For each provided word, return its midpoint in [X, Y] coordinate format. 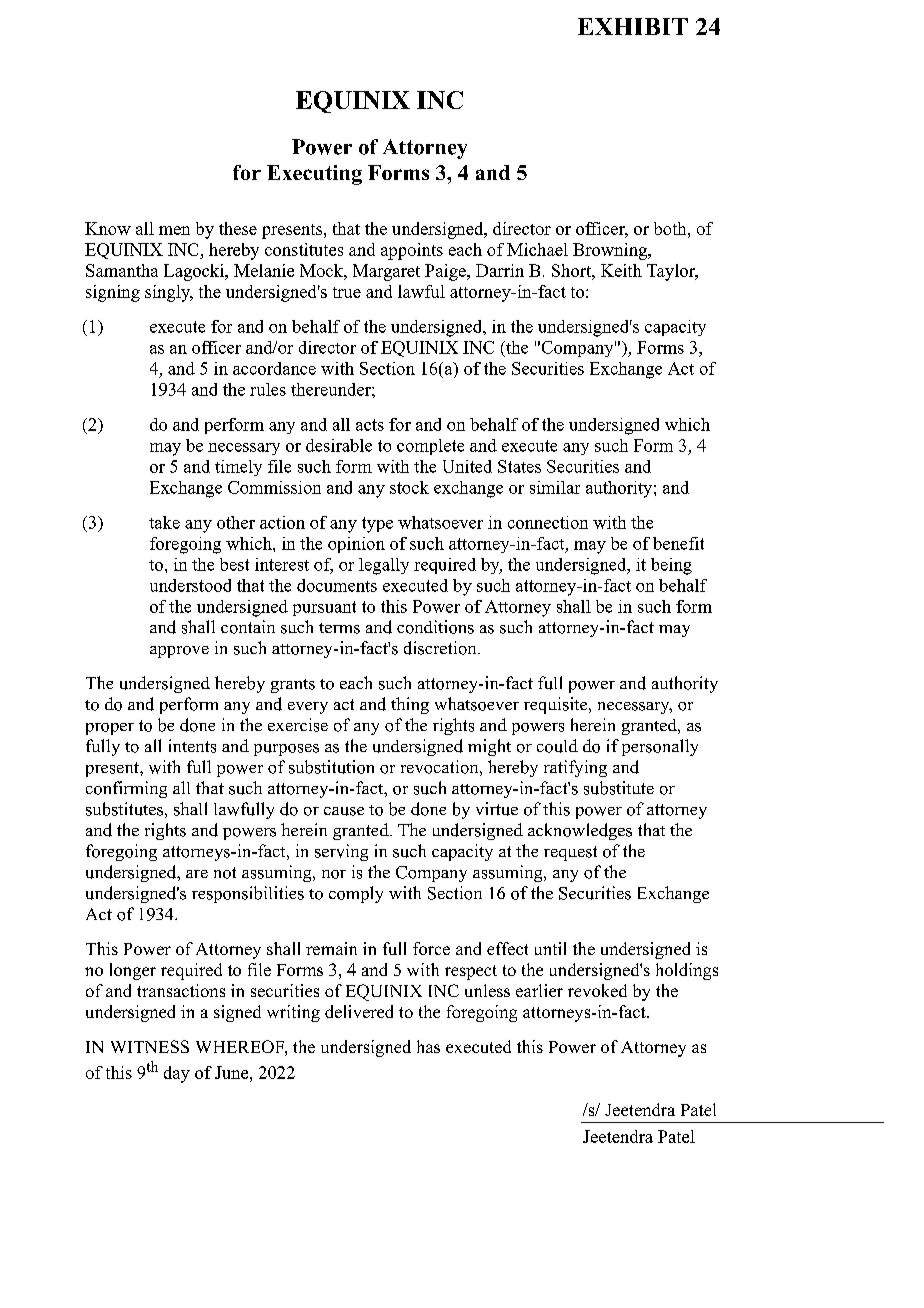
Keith [621, 270]
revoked [597, 990]
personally [660, 747]
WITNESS [150, 1046]
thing [410, 705]
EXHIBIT [633, 26]
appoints [412, 251]
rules [268, 389]
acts [370, 425]
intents [192, 746]
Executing [314, 175]
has [428, 1046]
